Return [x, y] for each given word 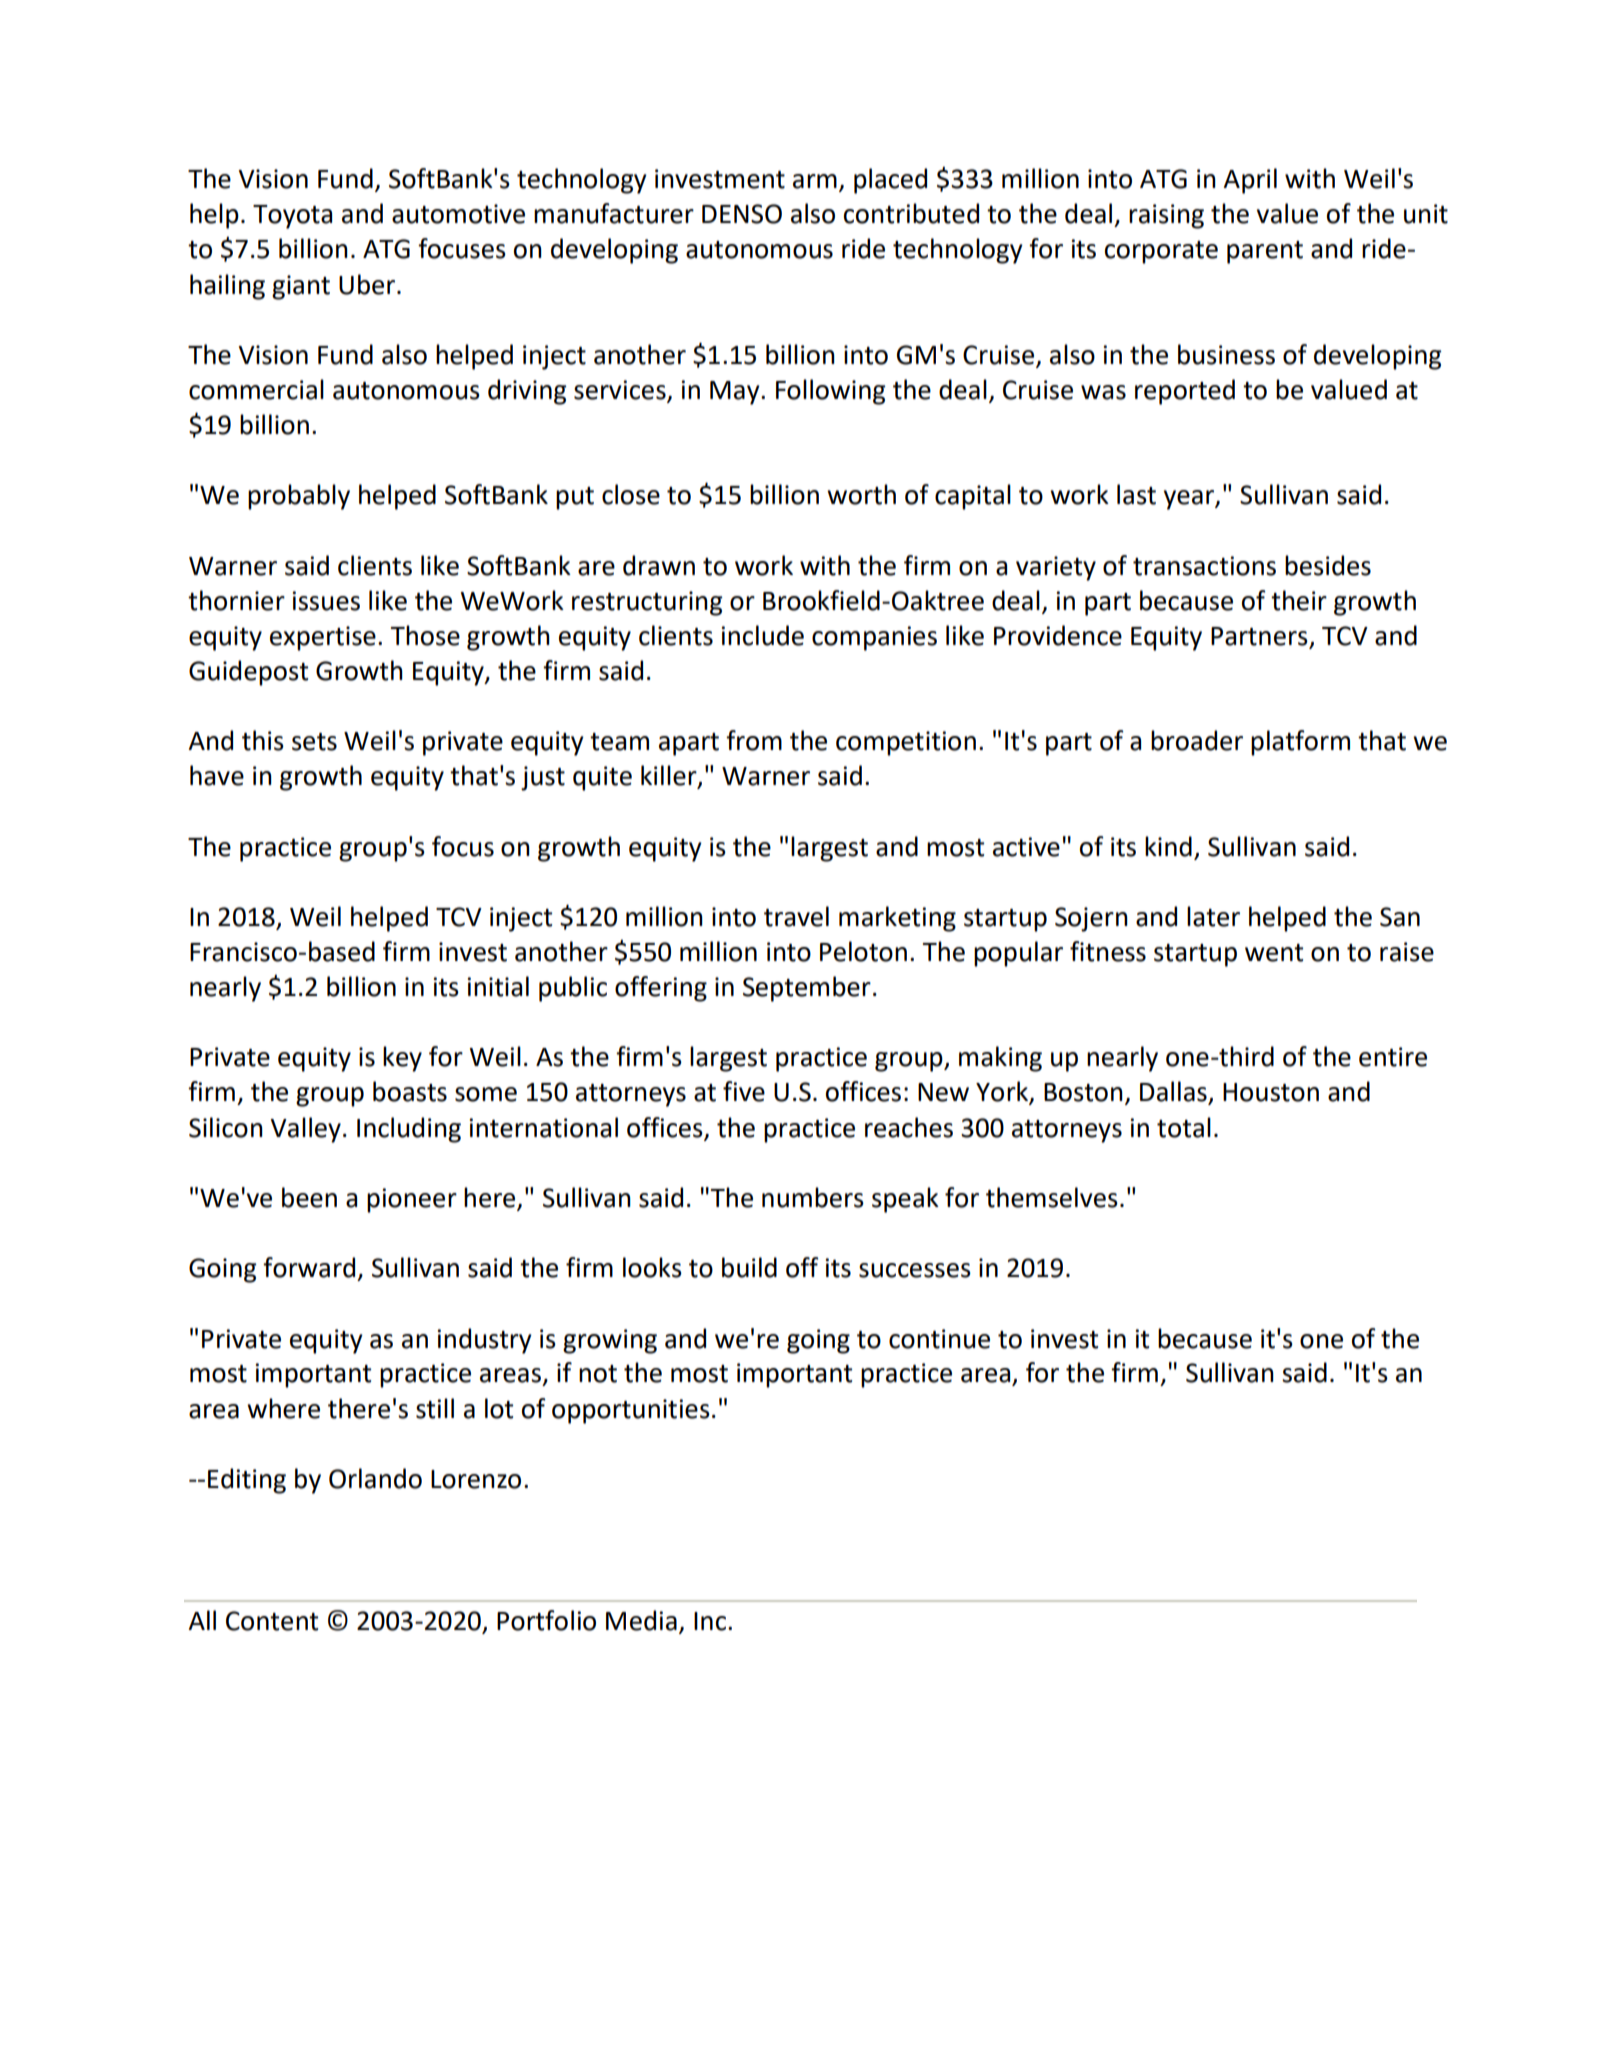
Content [272, 1621]
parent [1265, 252]
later [1213, 916]
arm [815, 181]
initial [498, 986]
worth [861, 494]
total [1184, 1127]
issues [326, 601]
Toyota [292, 217]
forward [309, 1267]
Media [641, 1620]
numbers [813, 1197]
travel [796, 916]
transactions [1204, 566]
